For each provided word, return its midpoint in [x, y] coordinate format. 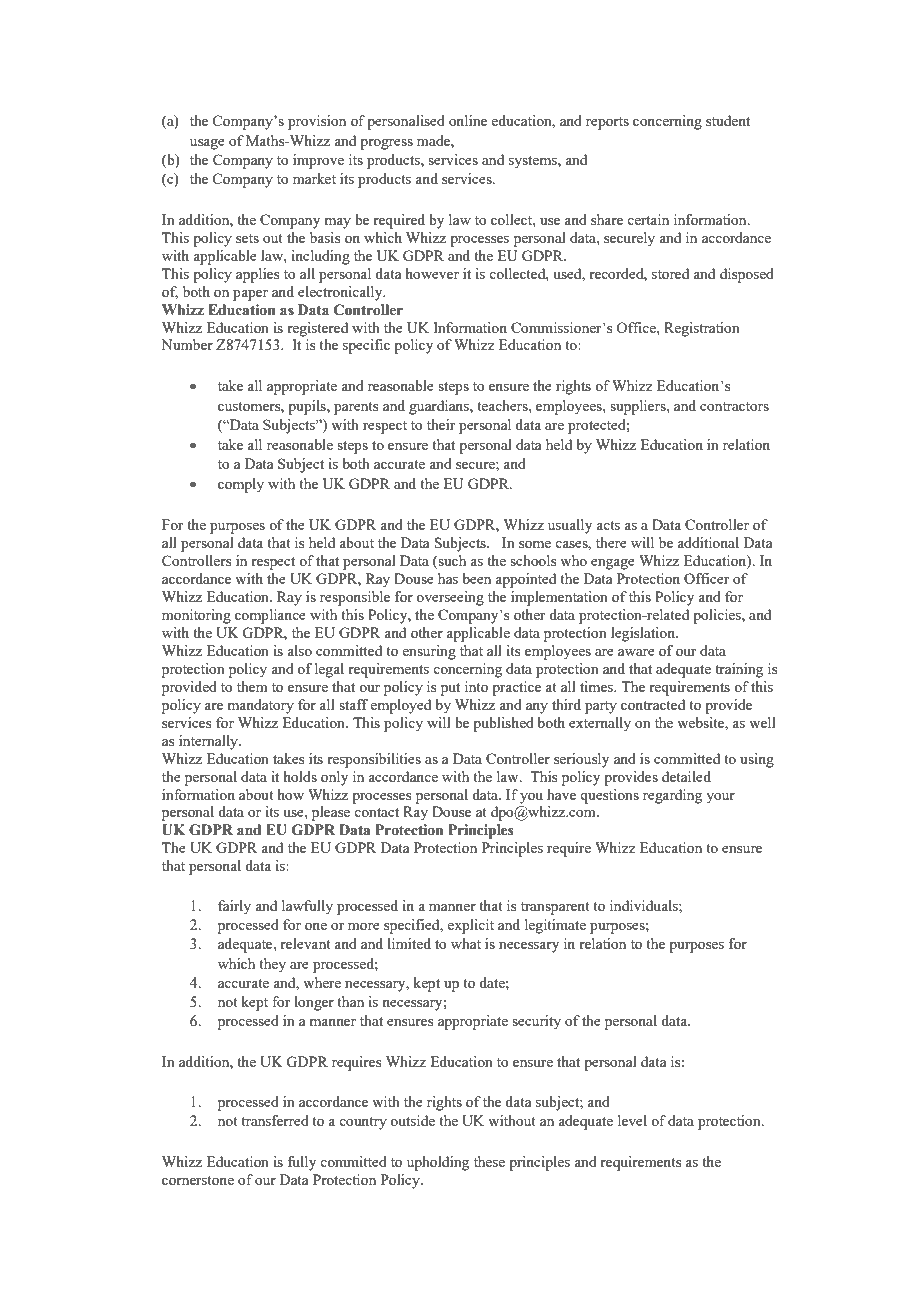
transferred [275, 1120]
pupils [308, 407]
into [476, 686]
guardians [440, 407]
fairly [234, 907]
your [720, 798]
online [468, 120]
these [489, 1161]
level [632, 1120]
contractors [734, 406]
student [728, 120]
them [252, 686]
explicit [470, 926]
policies [718, 616]
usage [207, 144]
